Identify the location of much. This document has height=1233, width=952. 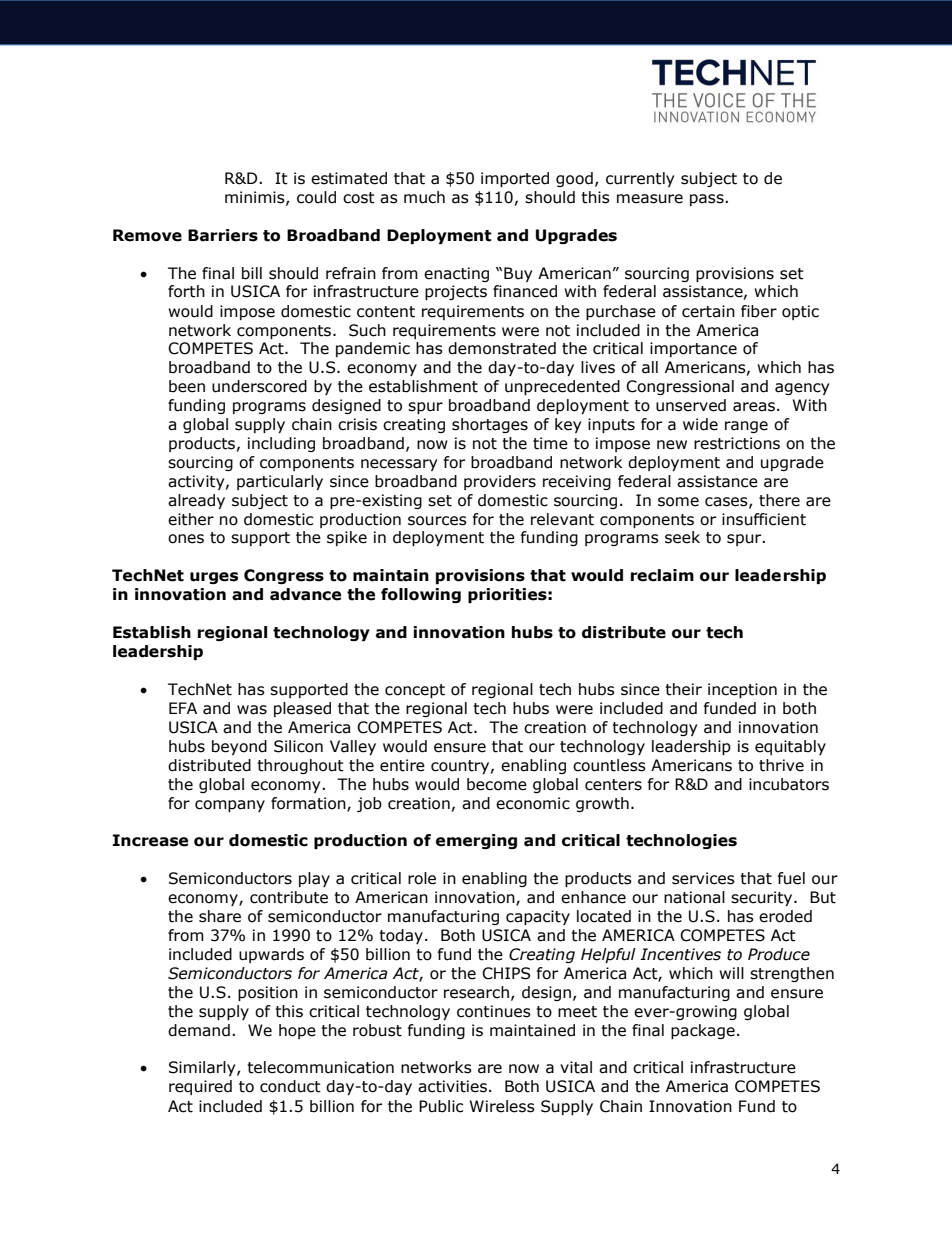
(424, 197).
